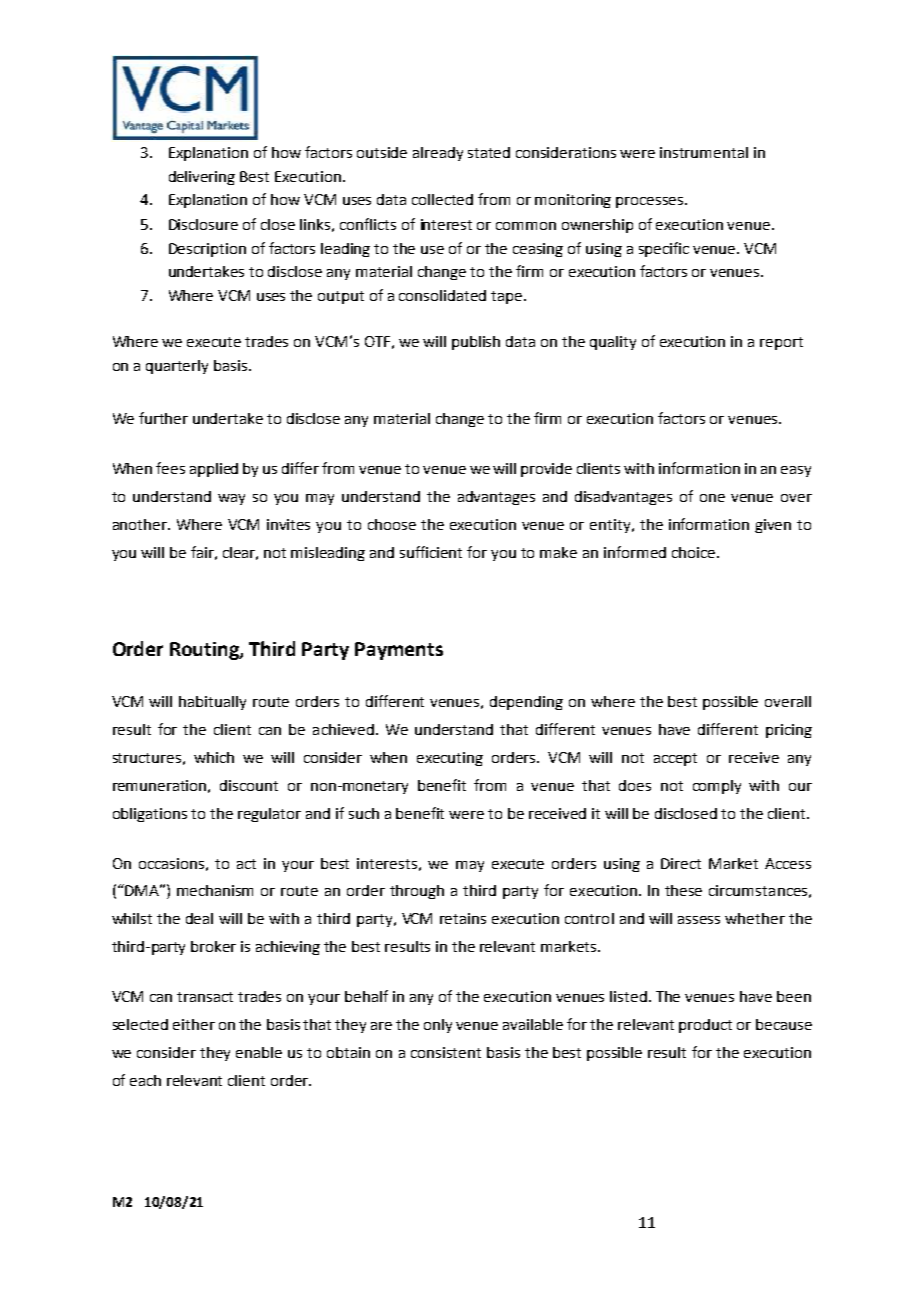  What do you see at coordinates (194, 1024) in the page?
I see `either` at bounding box center [194, 1024].
